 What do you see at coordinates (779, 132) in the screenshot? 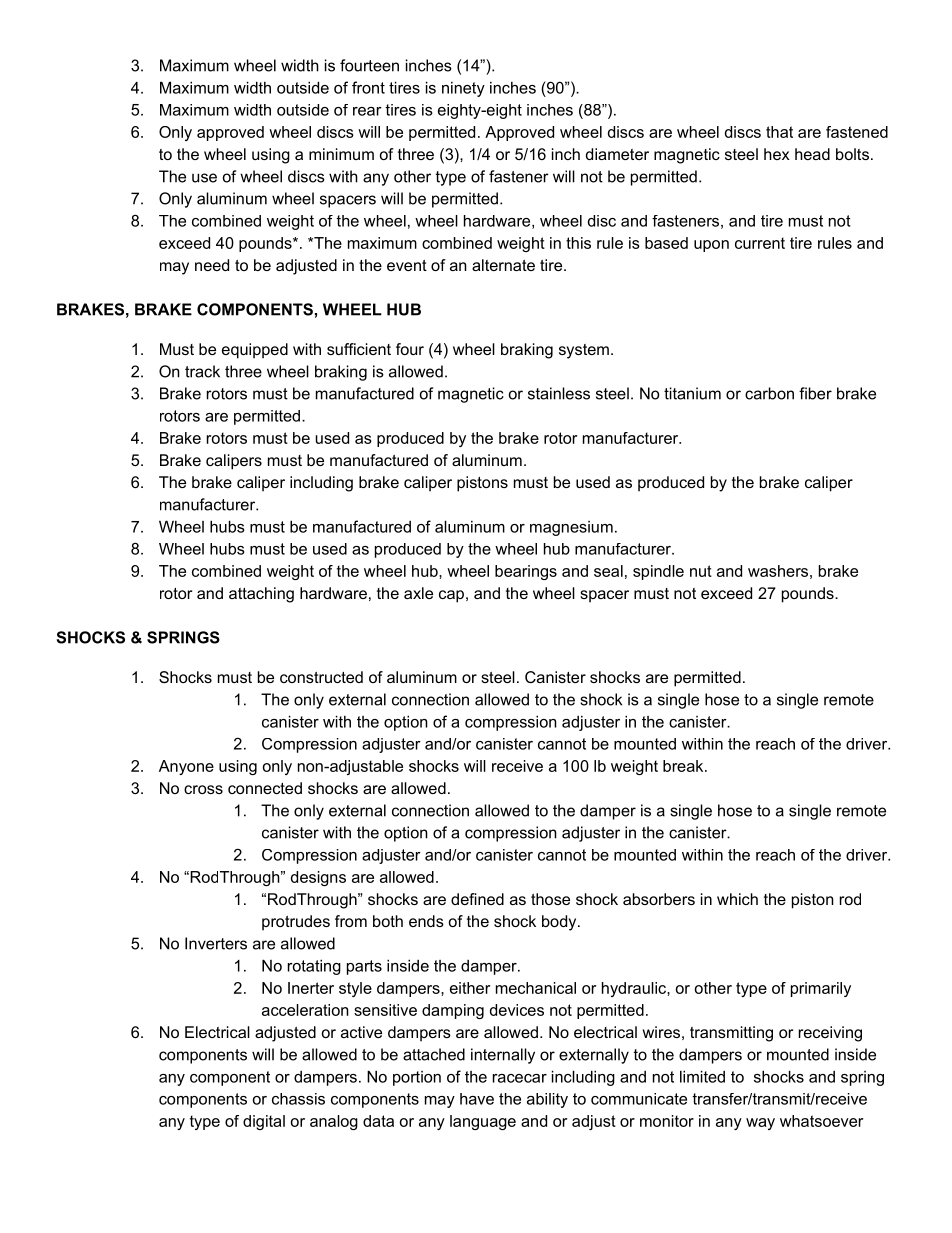
I see `that` at bounding box center [779, 132].
